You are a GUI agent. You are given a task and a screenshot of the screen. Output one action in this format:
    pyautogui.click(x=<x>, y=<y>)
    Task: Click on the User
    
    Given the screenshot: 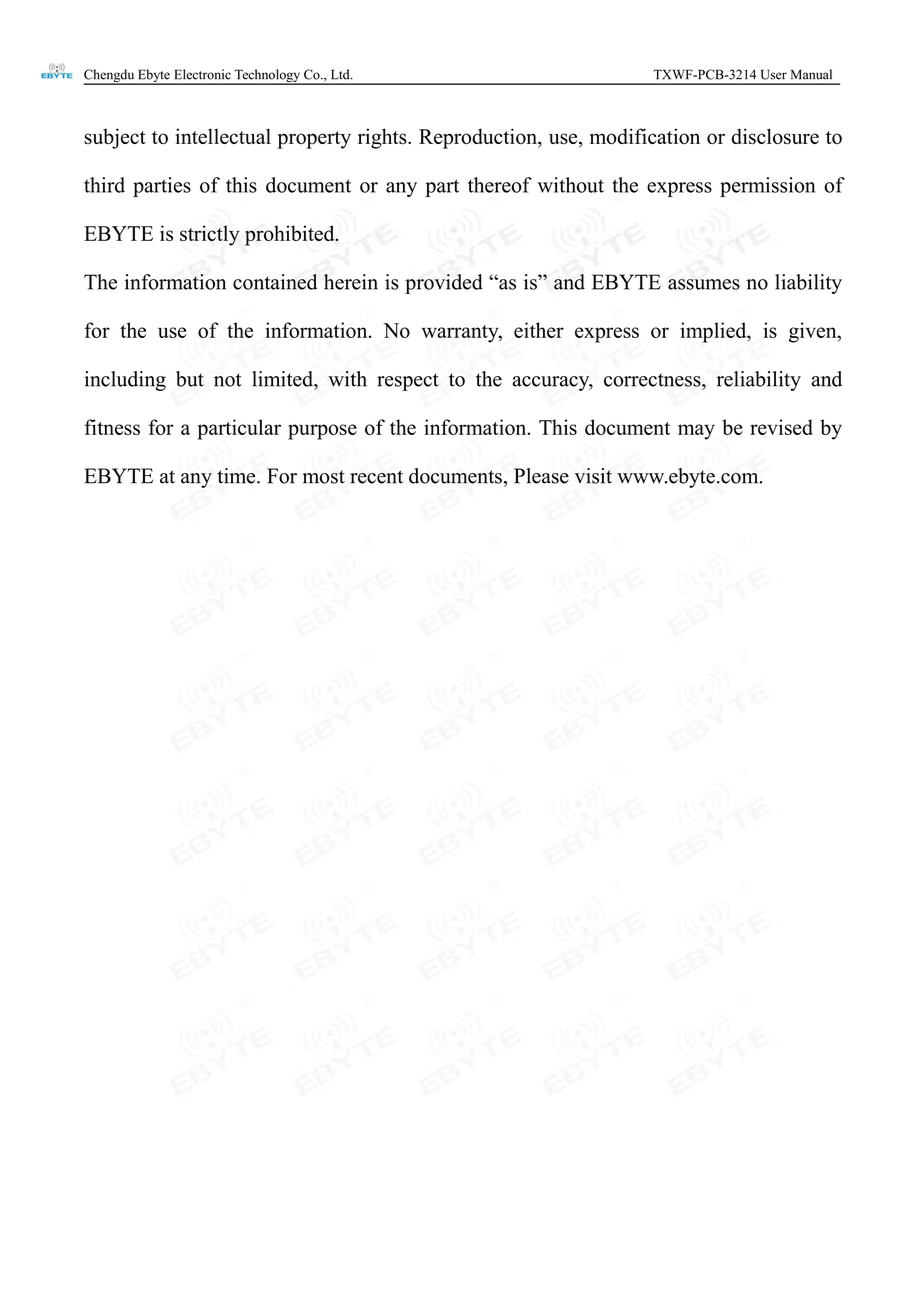 What is the action you would take?
    pyautogui.click(x=774, y=74)
